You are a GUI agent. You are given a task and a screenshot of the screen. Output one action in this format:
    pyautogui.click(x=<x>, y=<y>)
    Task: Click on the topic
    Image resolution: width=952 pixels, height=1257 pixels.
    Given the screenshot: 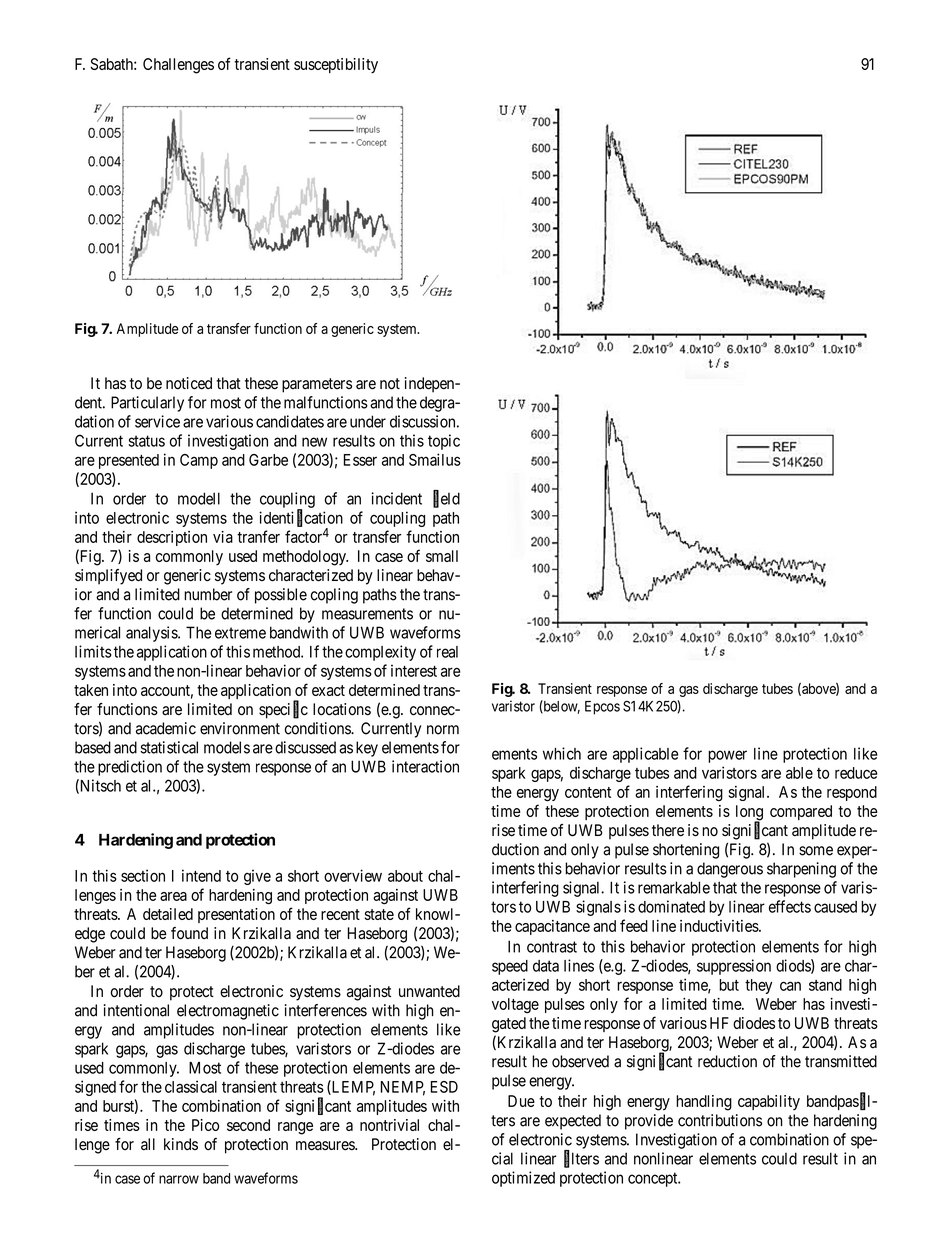 What is the action you would take?
    pyautogui.click(x=444, y=442)
